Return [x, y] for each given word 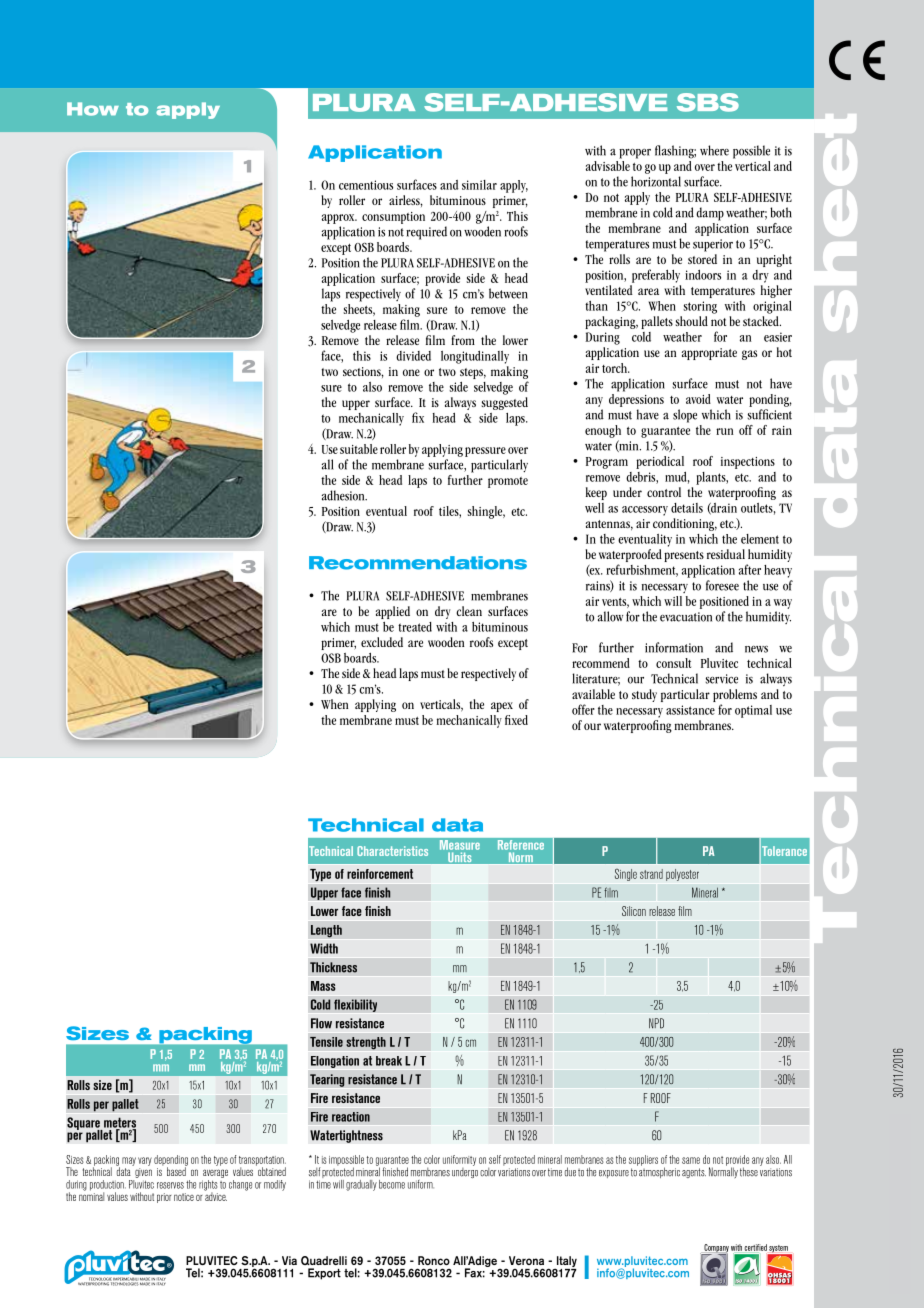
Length [326, 931]
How [93, 109]
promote [508, 482]
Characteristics [392, 851]
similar [479, 185]
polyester [682, 875]
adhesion [344, 495]
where [714, 150]
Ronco [434, 1260]
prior [164, 1198]
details [687, 508]
